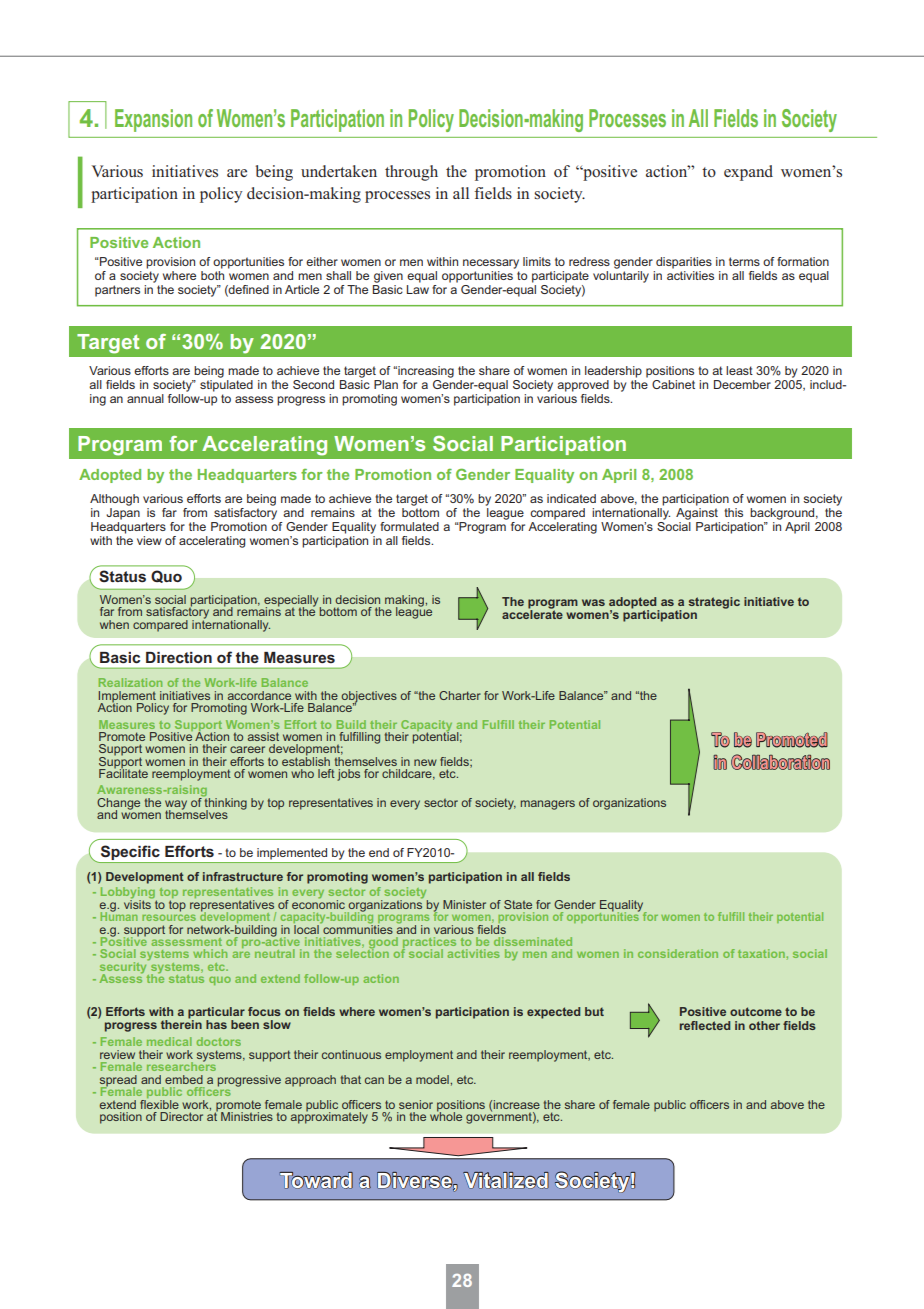 Image resolution: width=924 pixels, height=1309 pixels. What do you see at coordinates (184, 1079) in the document?
I see `embed` at bounding box center [184, 1079].
